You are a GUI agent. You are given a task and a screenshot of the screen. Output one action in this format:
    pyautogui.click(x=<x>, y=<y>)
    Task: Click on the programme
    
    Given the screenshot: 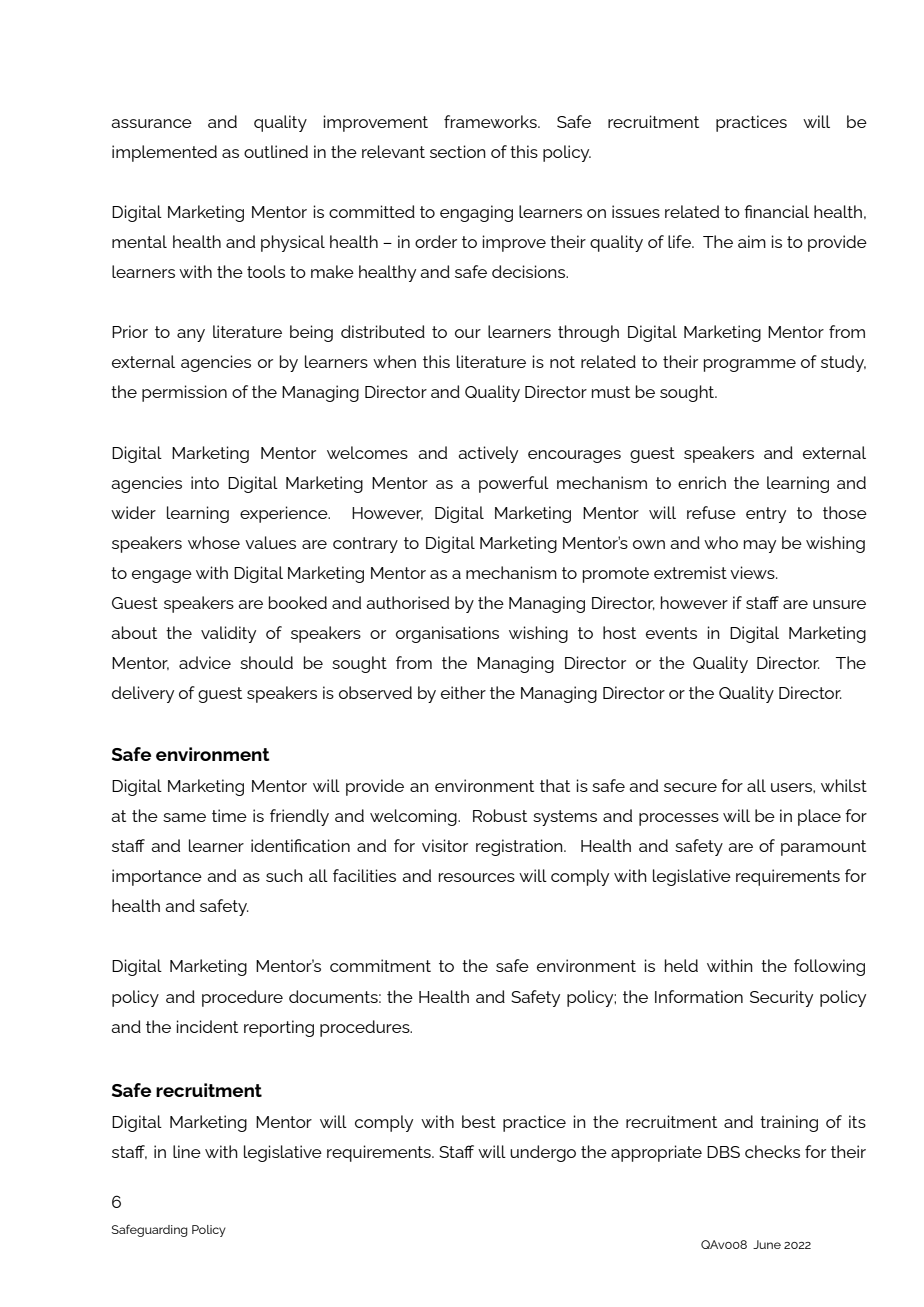 What is the action you would take?
    pyautogui.click(x=750, y=365)
